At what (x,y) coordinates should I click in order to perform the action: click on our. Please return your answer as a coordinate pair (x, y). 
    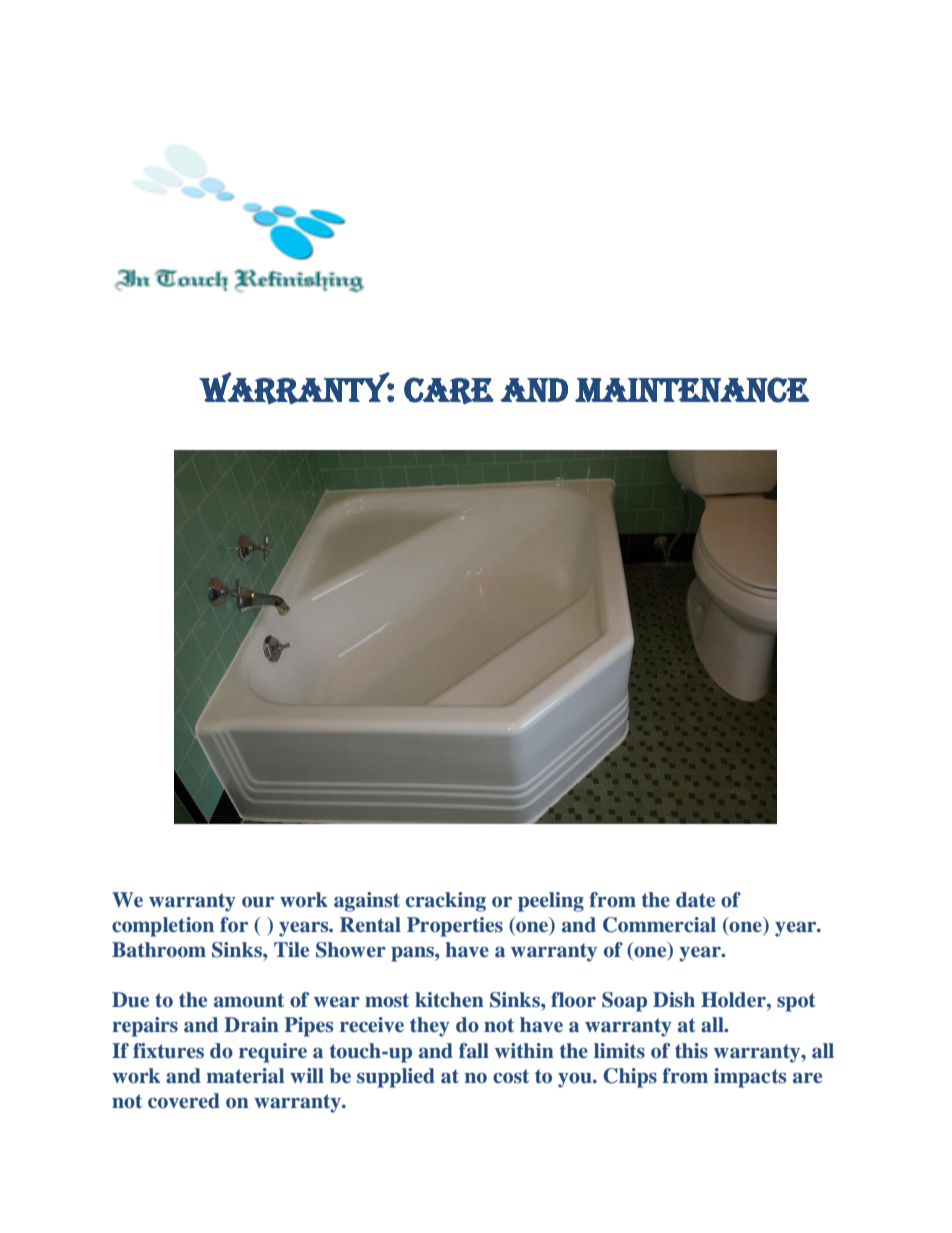
    Looking at the image, I should click on (258, 902).
